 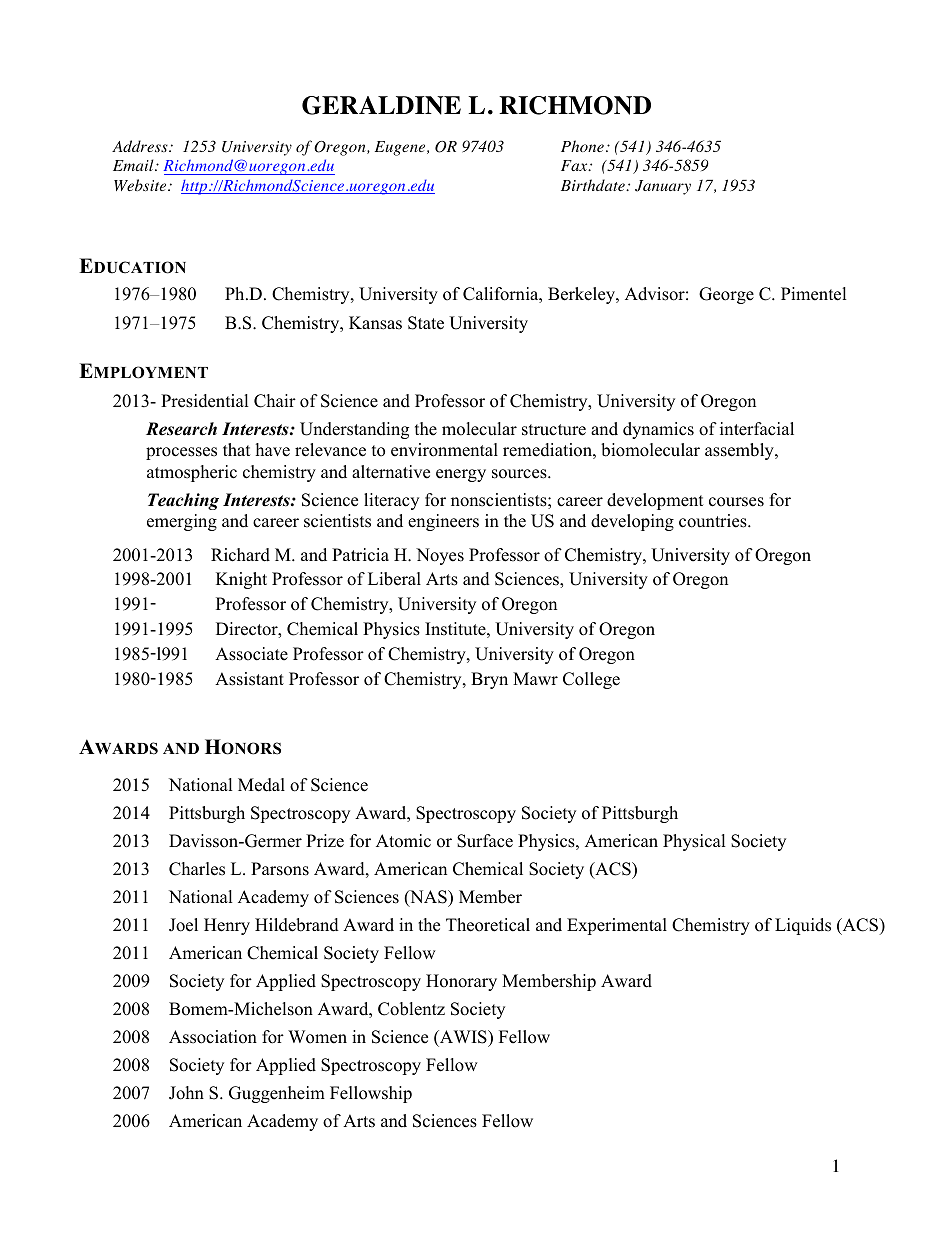 What do you see at coordinates (213, 1037) in the screenshot?
I see `Association` at bounding box center [213, 1037].
